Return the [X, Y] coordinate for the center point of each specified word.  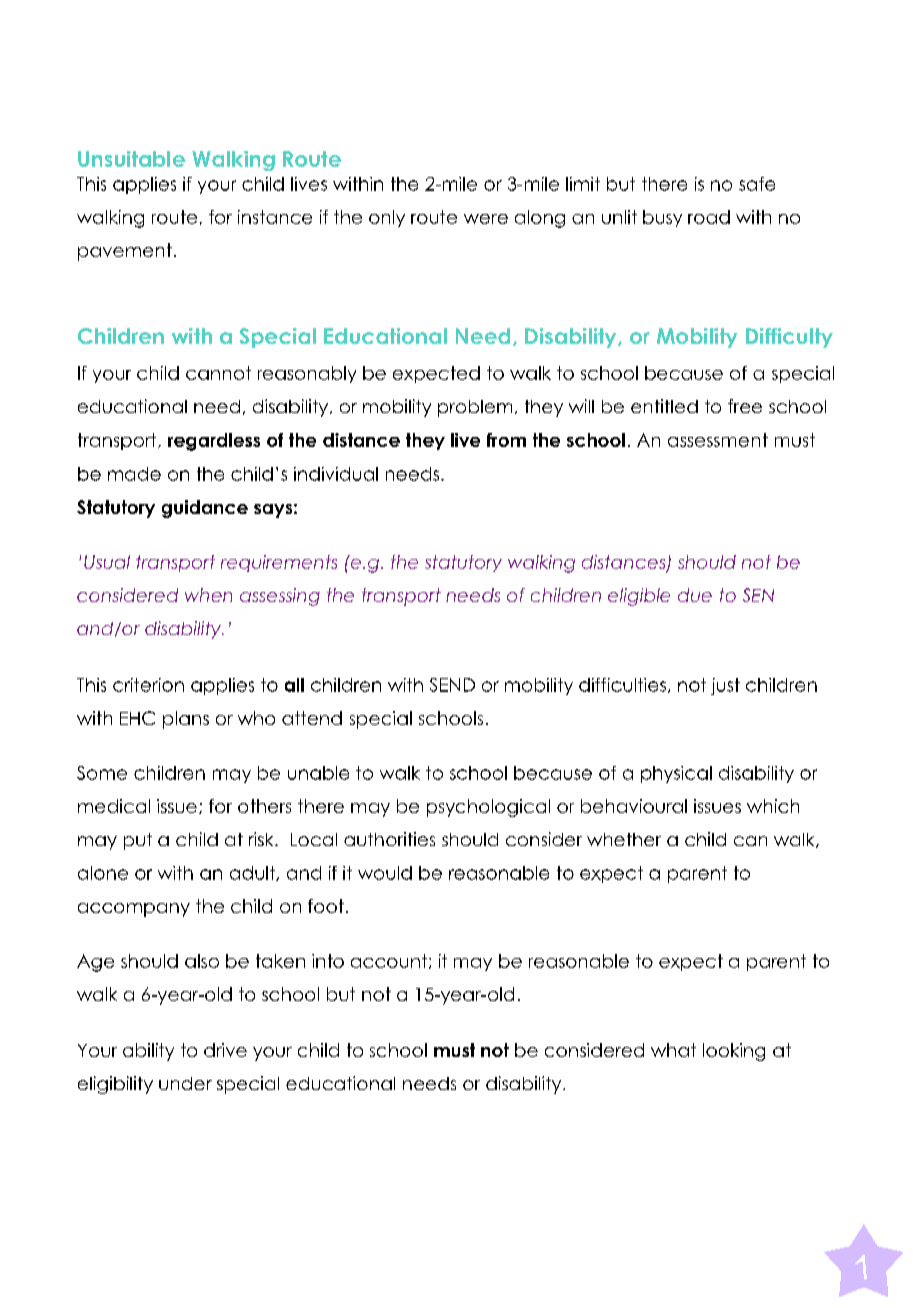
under [185, 1083]
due [695, 595]
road [709, 217]
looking [734, 1052]
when [208, 595]
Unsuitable [131, 159]
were [486, 219]
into [328, 961]
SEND [452, 685]
